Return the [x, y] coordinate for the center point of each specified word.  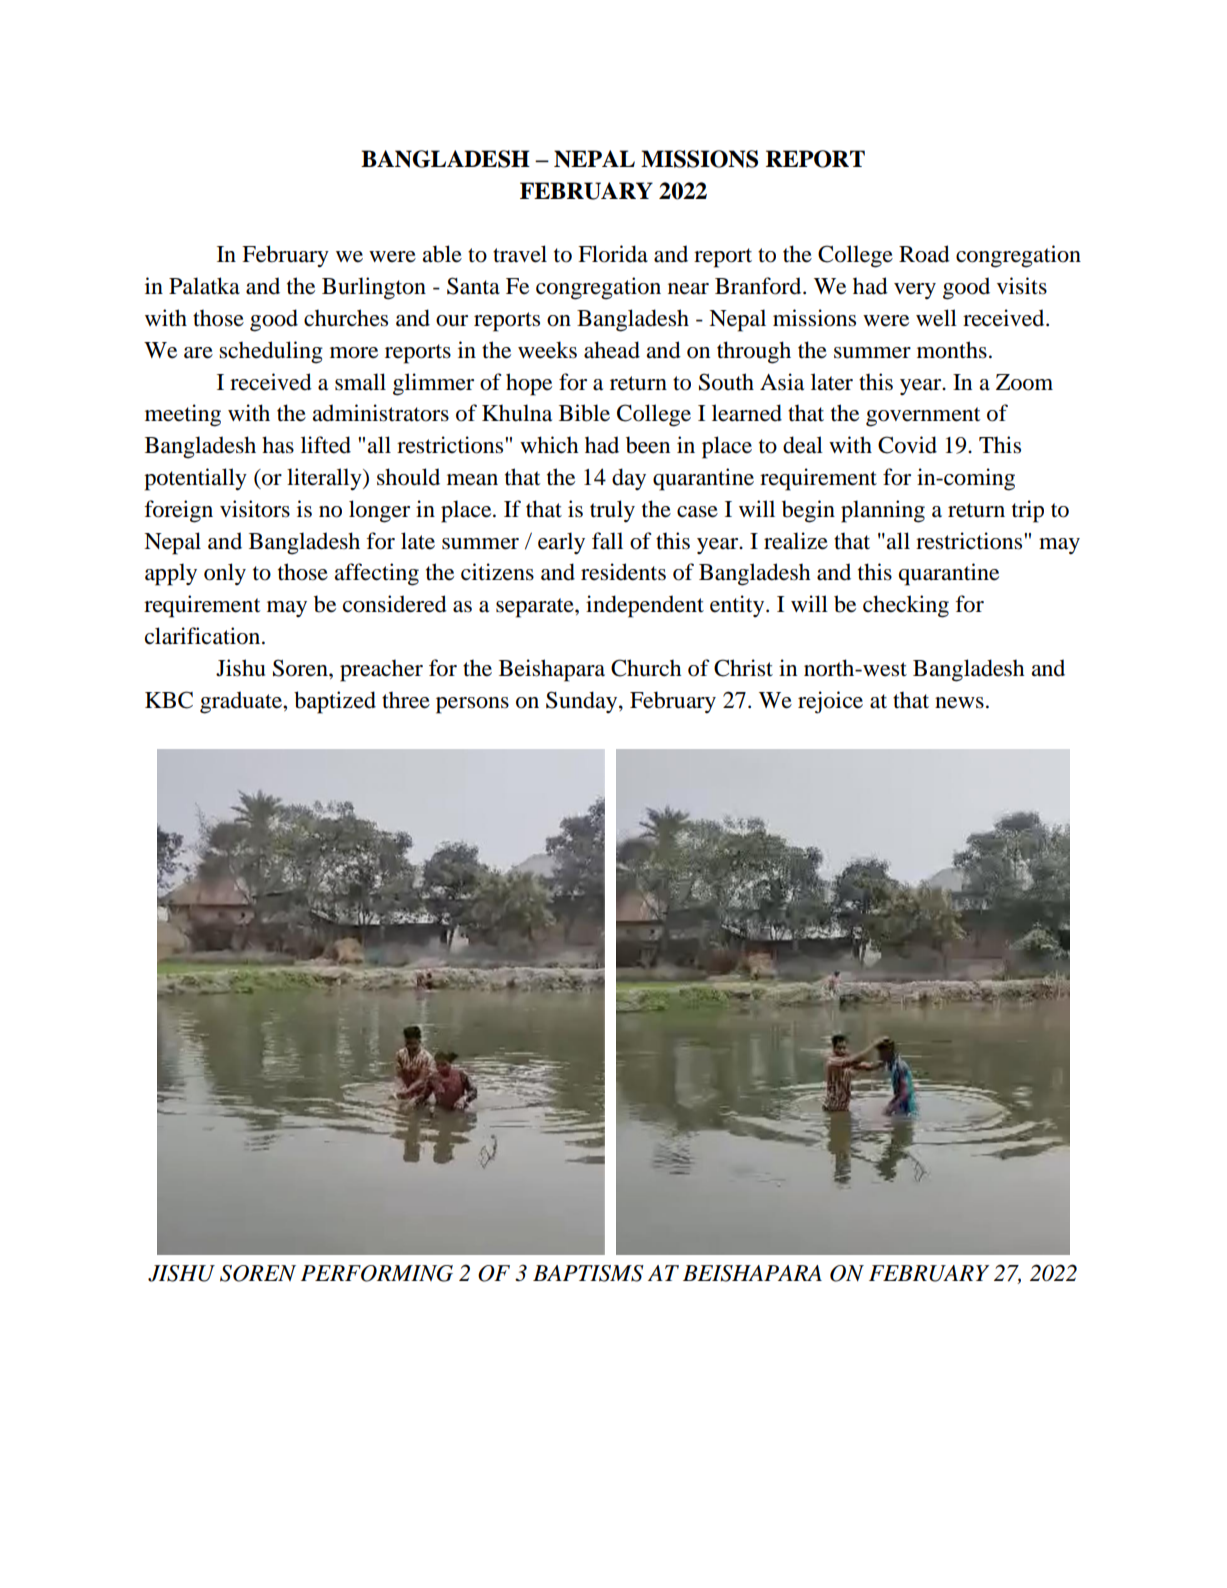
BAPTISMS [588, 1273]
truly [612, 511]
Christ [743, 668]
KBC [169, 700]
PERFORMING [377, 1273]
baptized [335, 702]
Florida [613, 254]
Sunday [583, 702]
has [278, 445]
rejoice [830, 702]
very [915, 291]
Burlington [374, 288]
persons [472, 705]
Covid [907, 445]
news [959, 703]
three [406, 700]
